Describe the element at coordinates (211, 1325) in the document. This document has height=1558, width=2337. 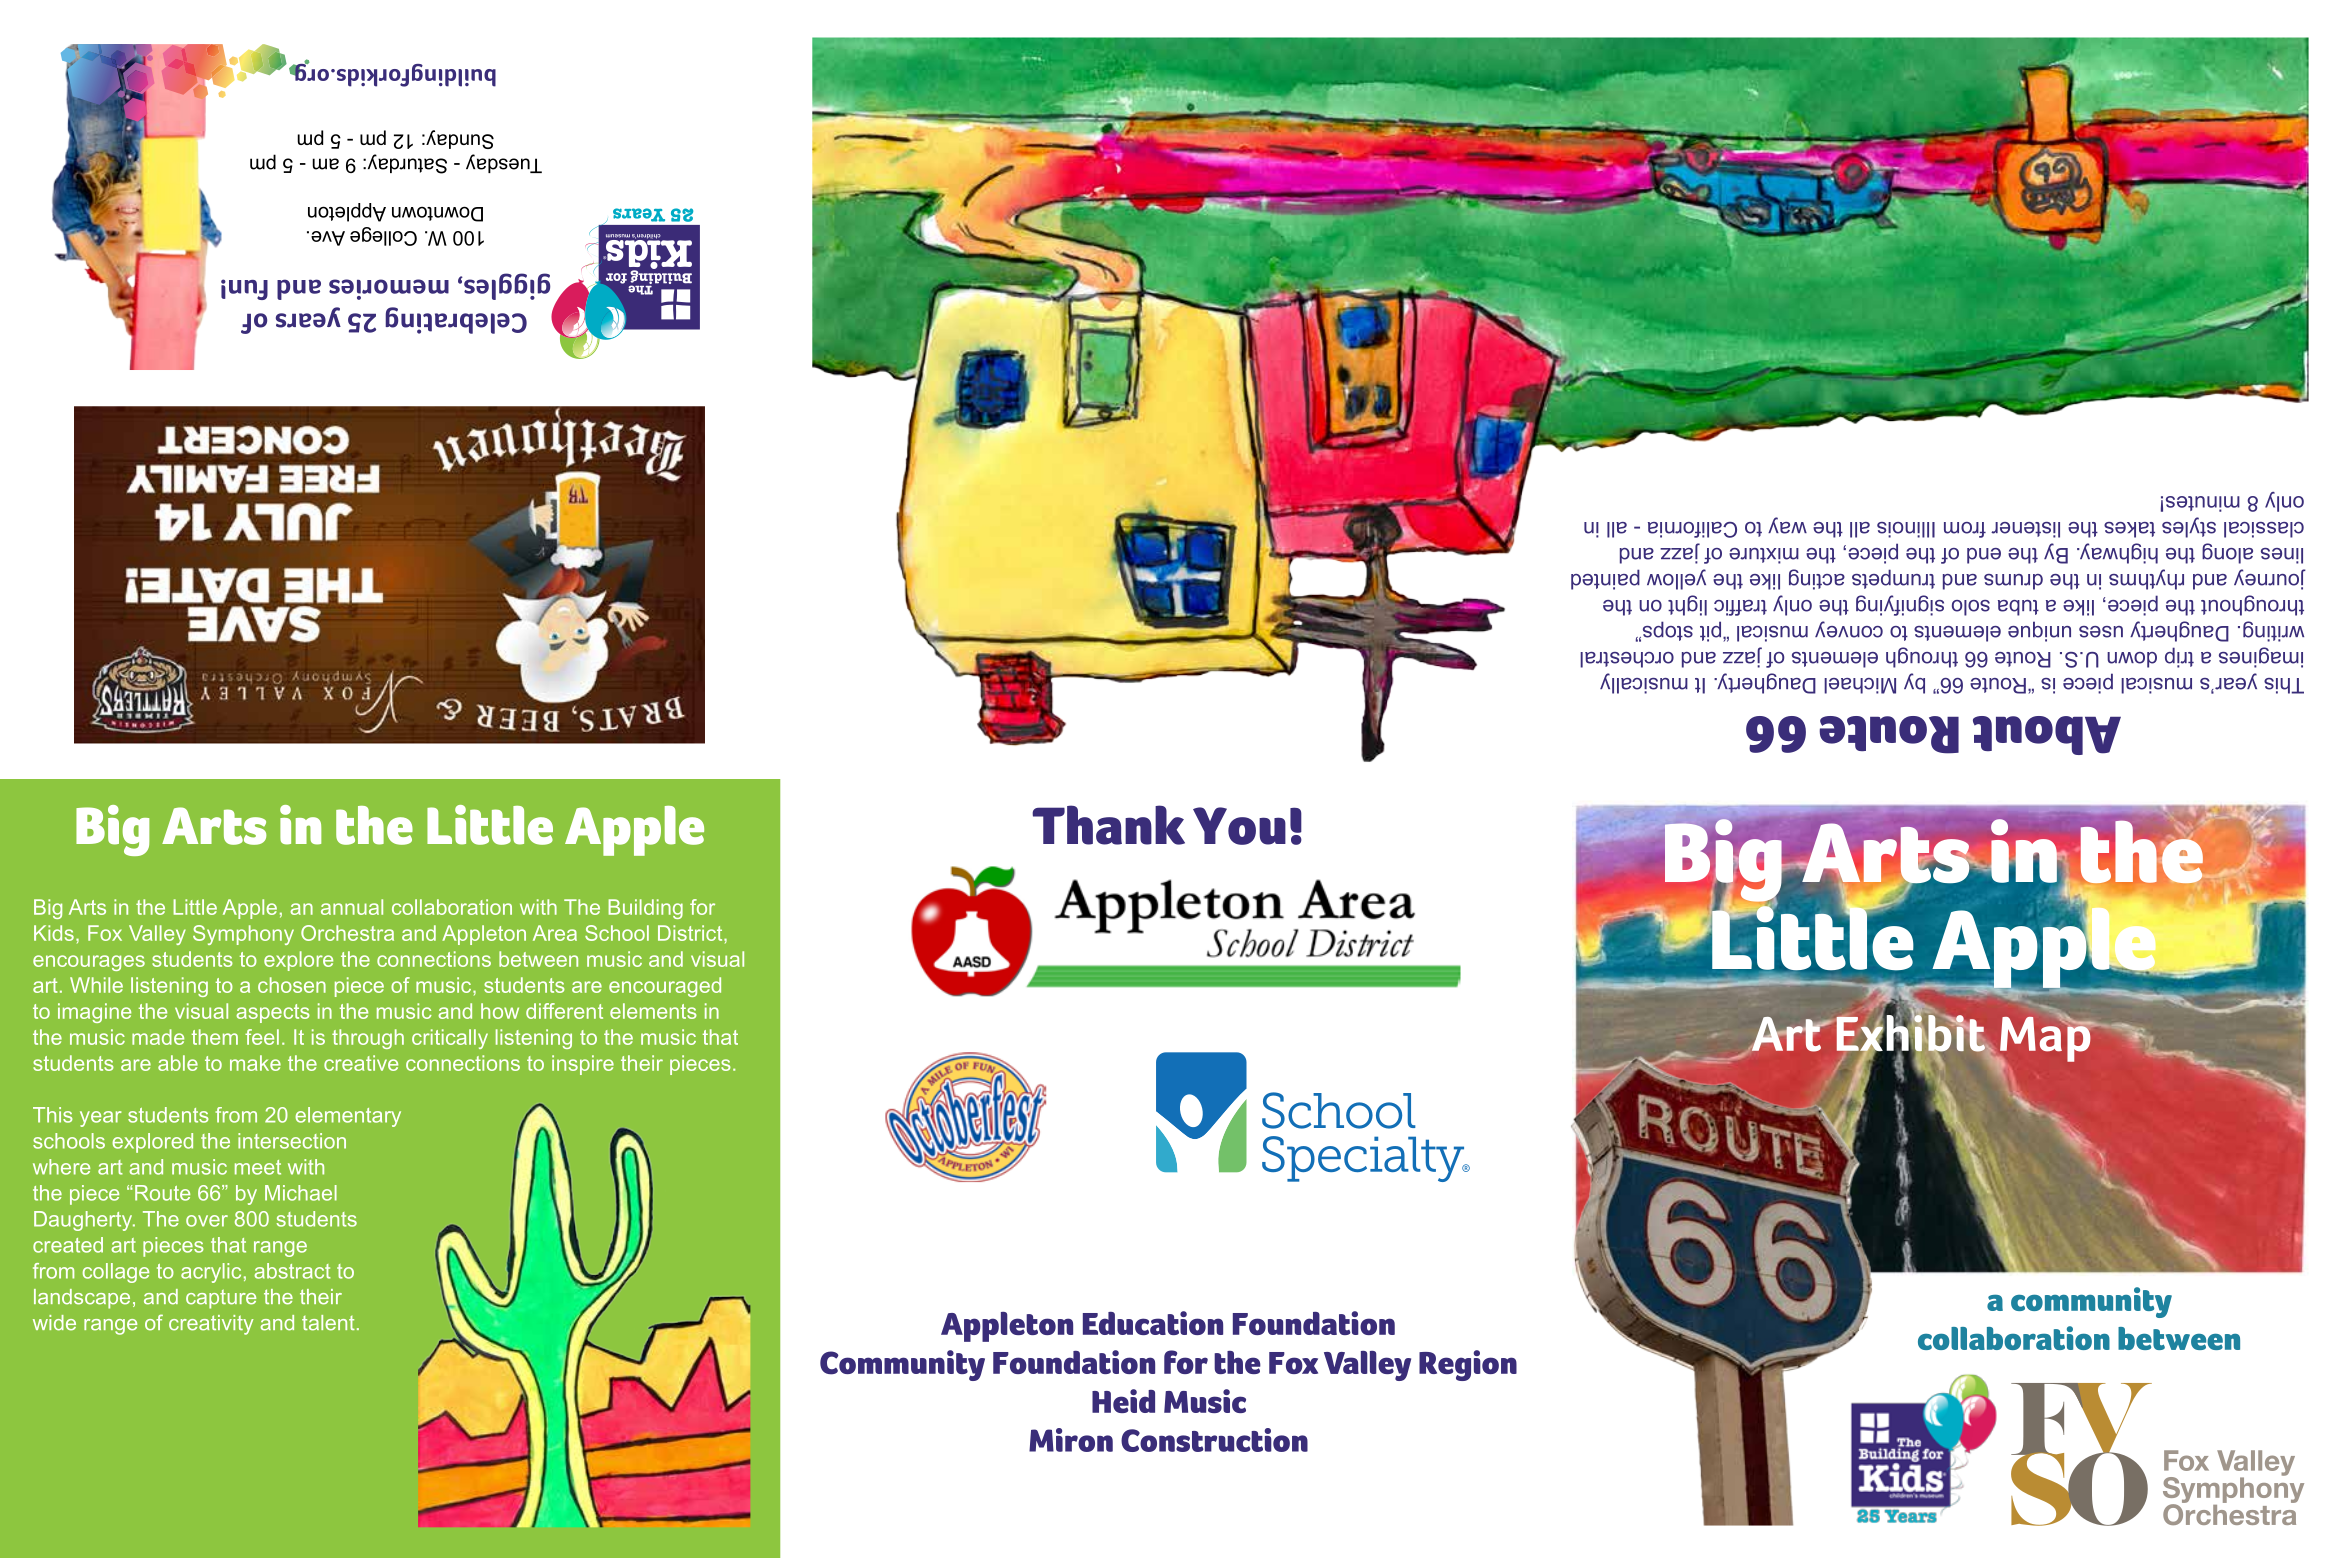
I see `creativity` at that location.
